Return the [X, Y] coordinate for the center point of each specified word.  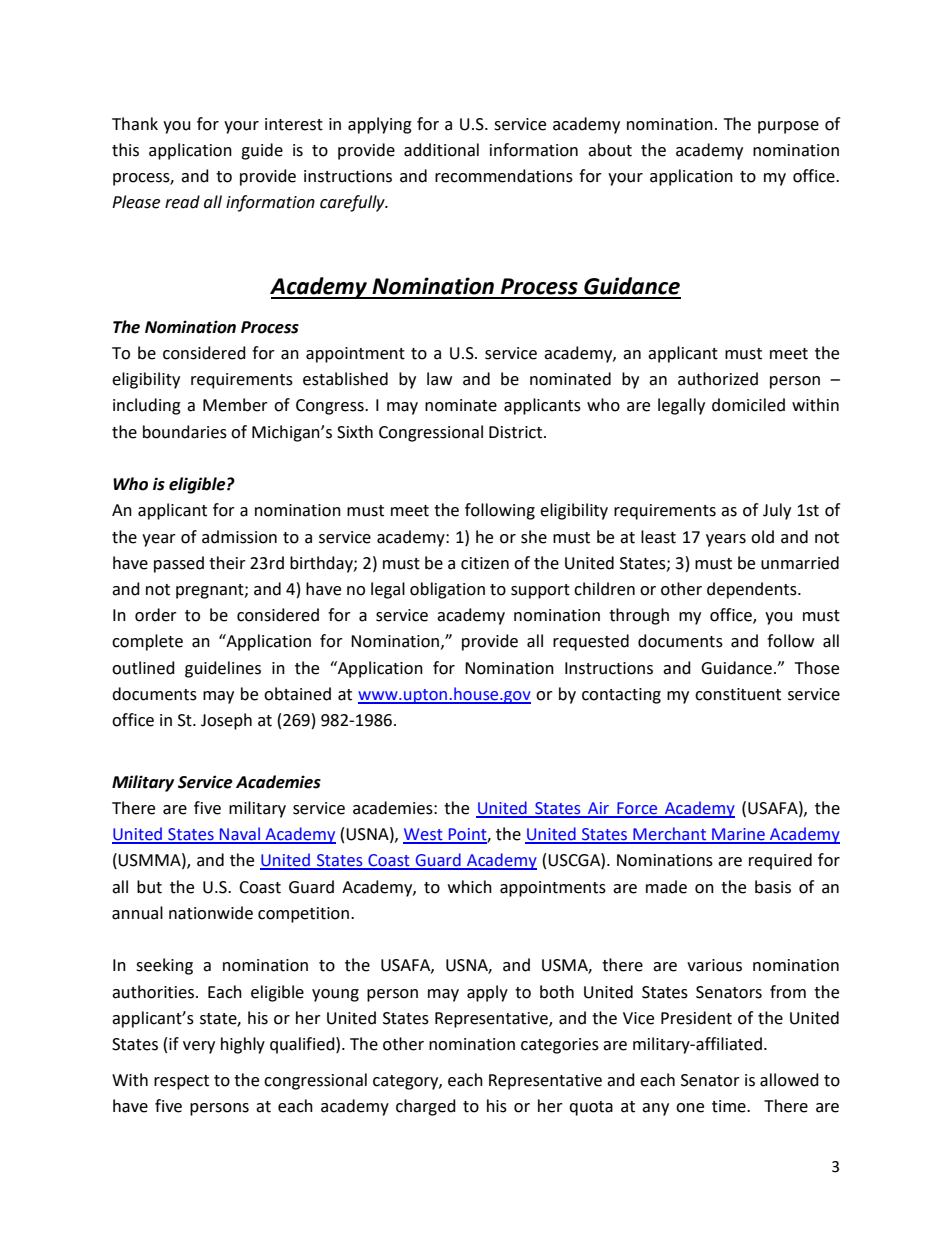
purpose [788, 127]
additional [441, 150]
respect [181, 1082]
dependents [753, 590]
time [730, 1106]
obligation [447, 590]
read [182, 202]
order [156, 615]
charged [426, 1107]
